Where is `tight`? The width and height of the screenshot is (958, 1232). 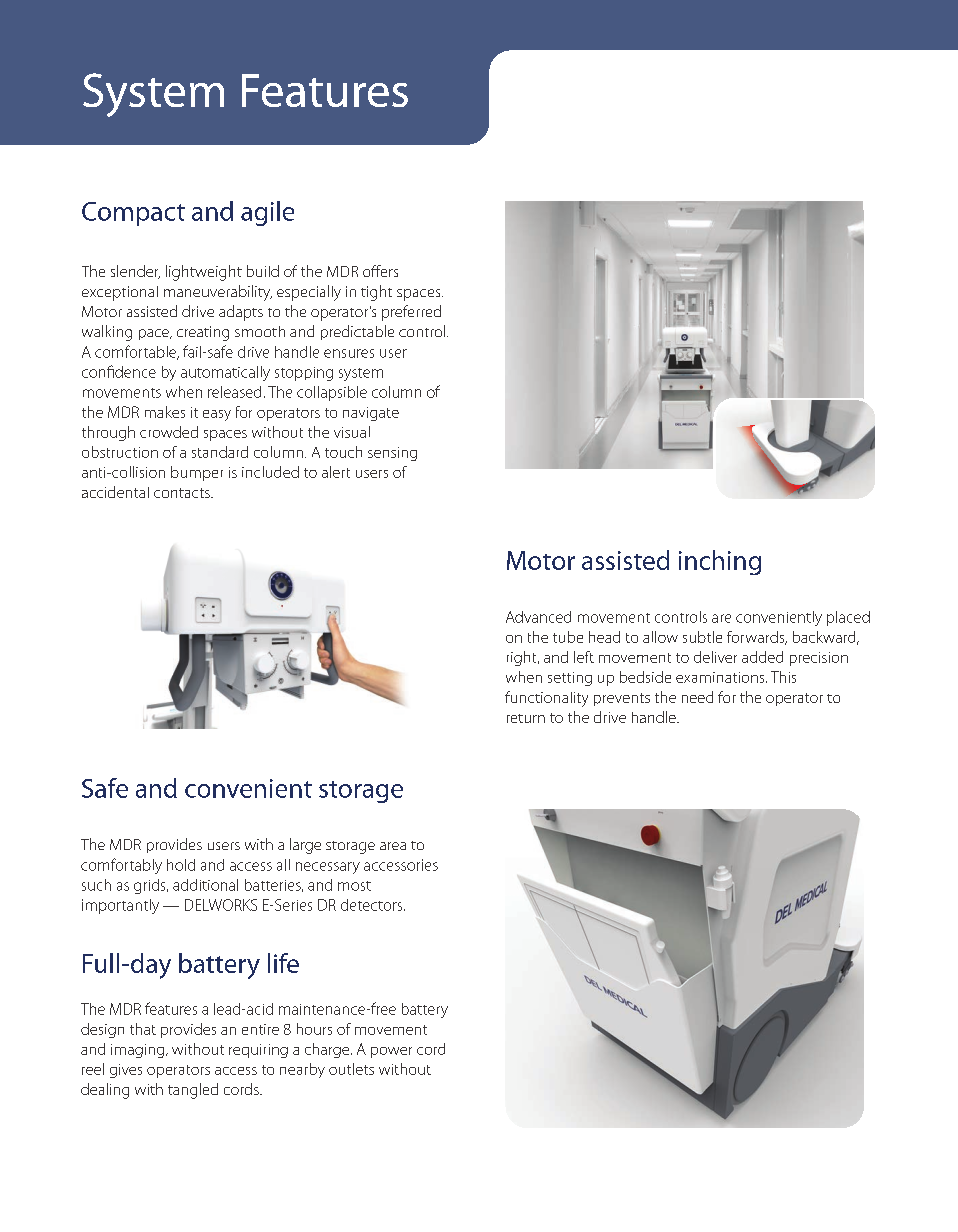
tight is located at coordinates (376, 293).
